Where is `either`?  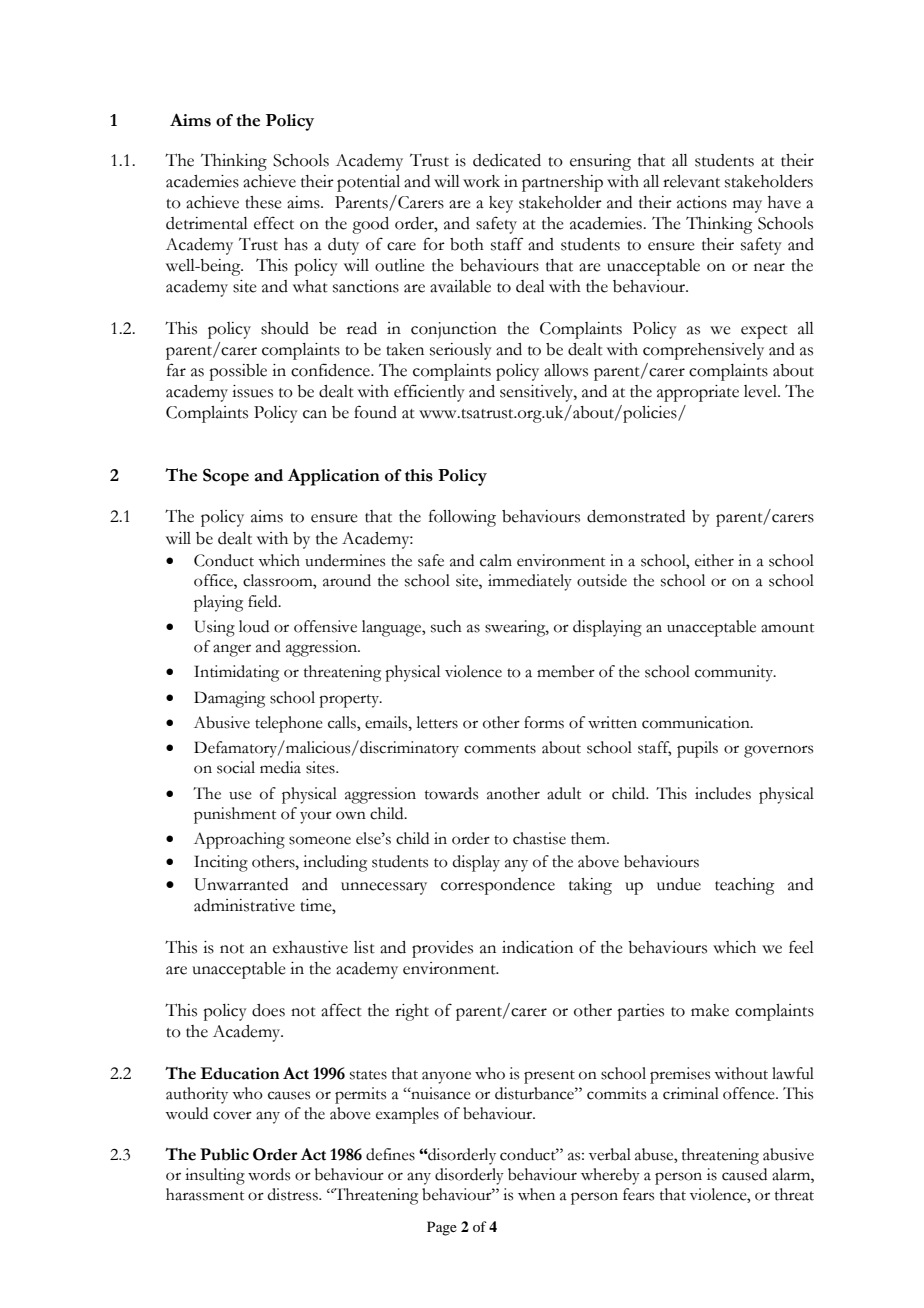
either is located at coordinates (714, 560).
